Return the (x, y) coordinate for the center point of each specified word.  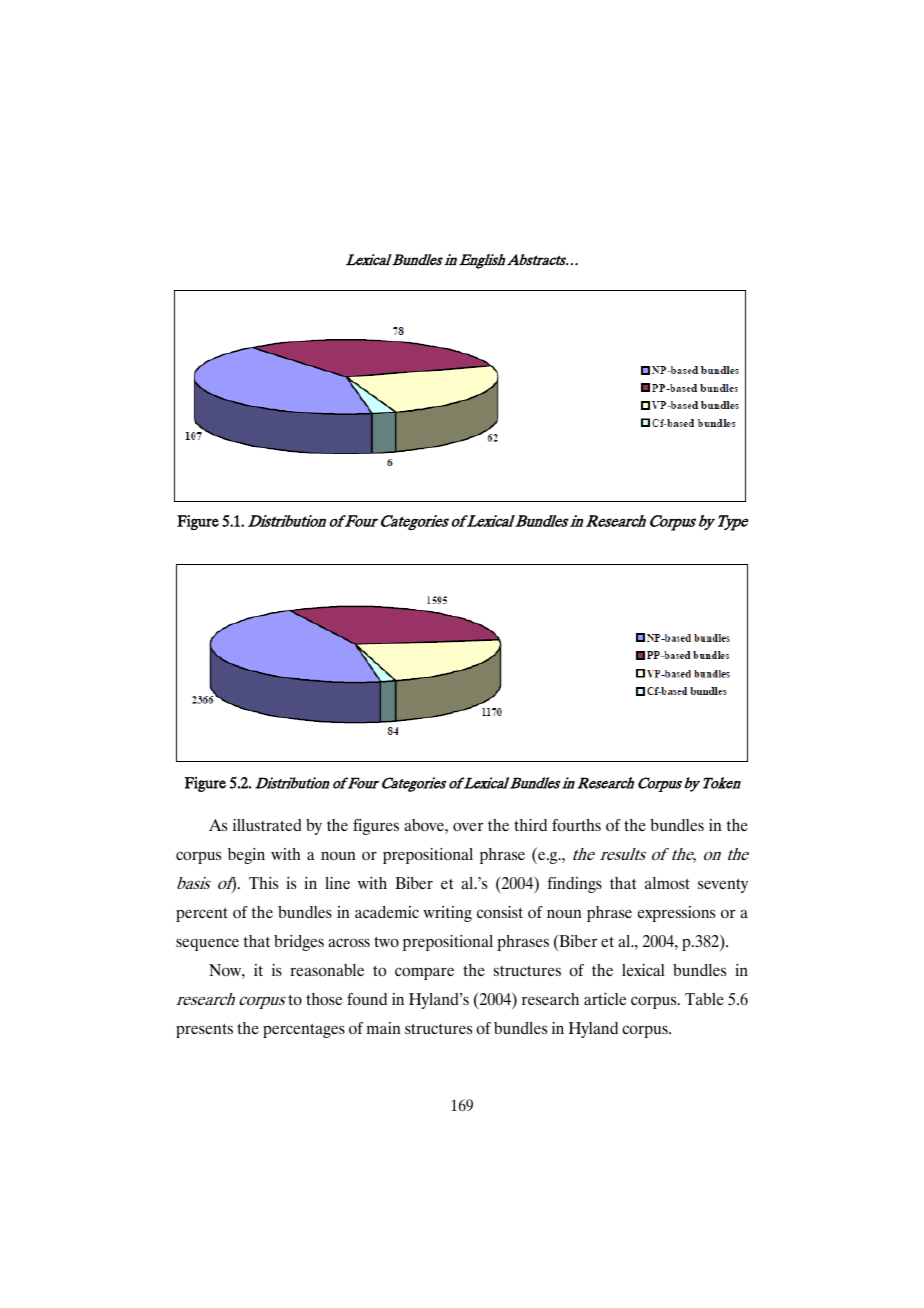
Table (704, 999)
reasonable (327, 970)
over (468, 827)
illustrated (267, 825)
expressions (676, 914)
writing (447, 914)
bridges (299, 943)
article (605, 999)
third (530, 825)
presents (204, 1030)
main (383, 1028)
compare (424, 973)
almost (667, 883)
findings (574, 885)
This (263, 883)
